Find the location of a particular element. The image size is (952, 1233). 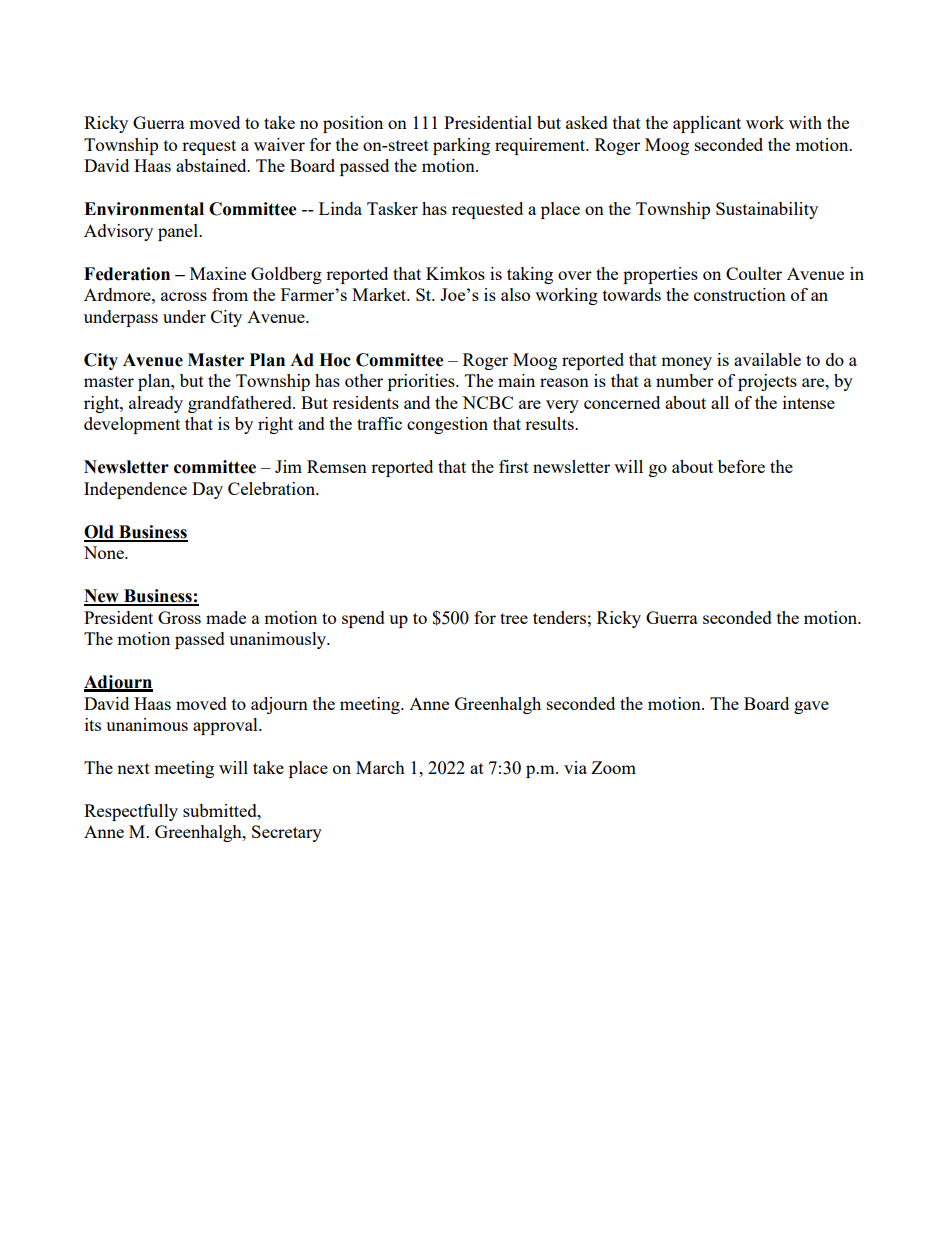

first is located at coordinates (514, 466).
